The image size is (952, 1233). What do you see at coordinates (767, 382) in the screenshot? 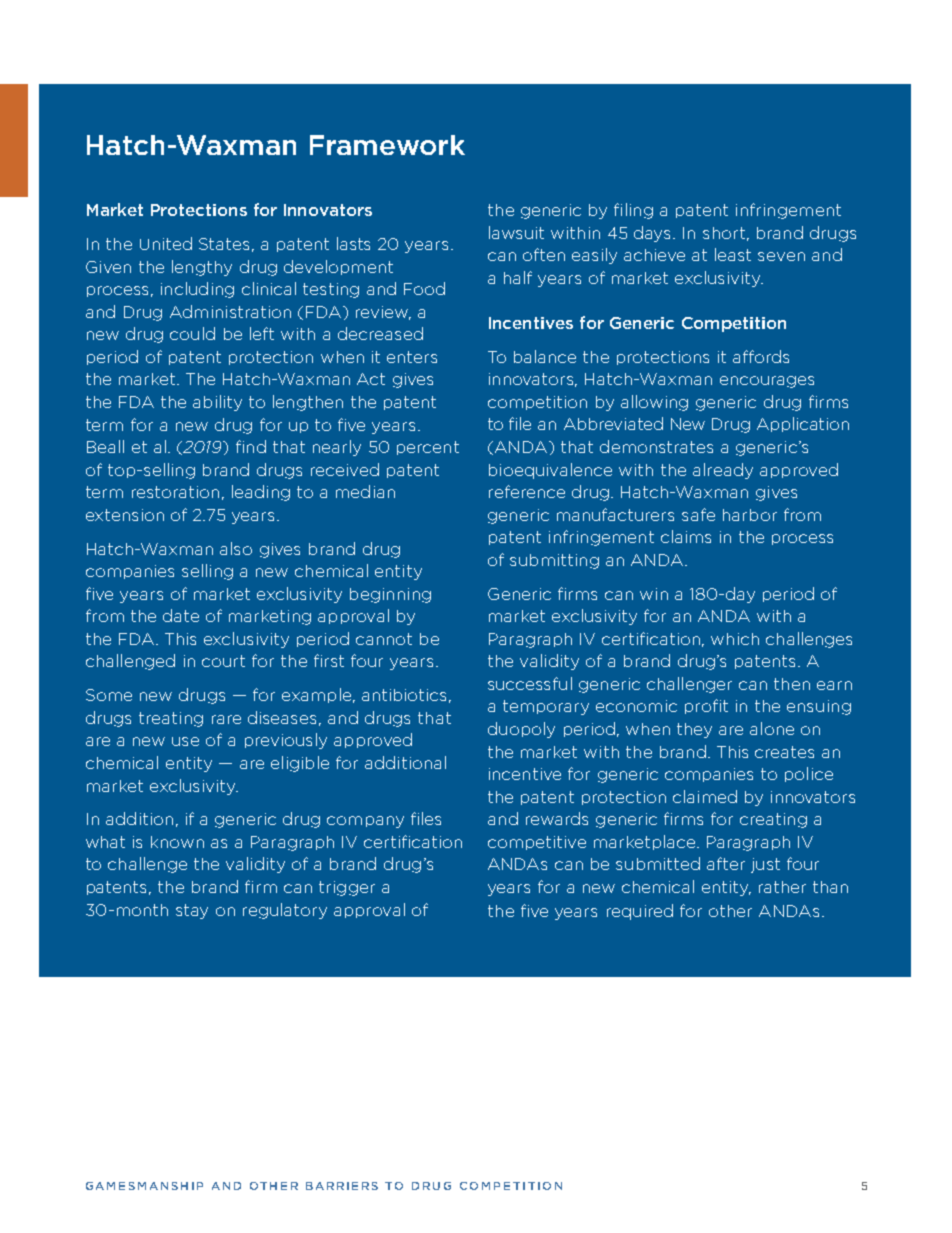
I see `encourages` at bounding box center [767, 382].
